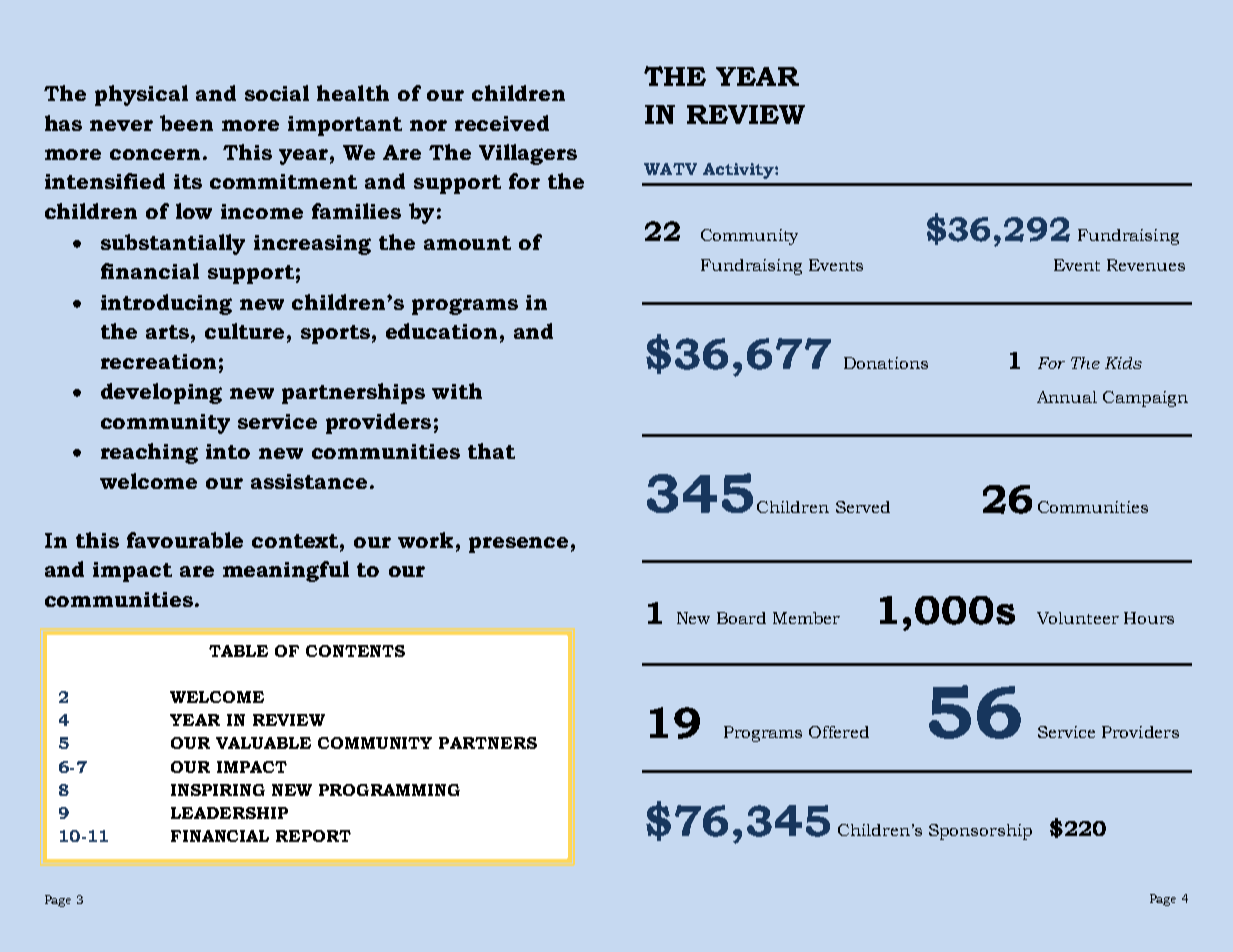 This image has width=1233, height=952. What do you see at coordinates (863, 507) in the image?
I see `Served` at bounding box center [863, 507].
